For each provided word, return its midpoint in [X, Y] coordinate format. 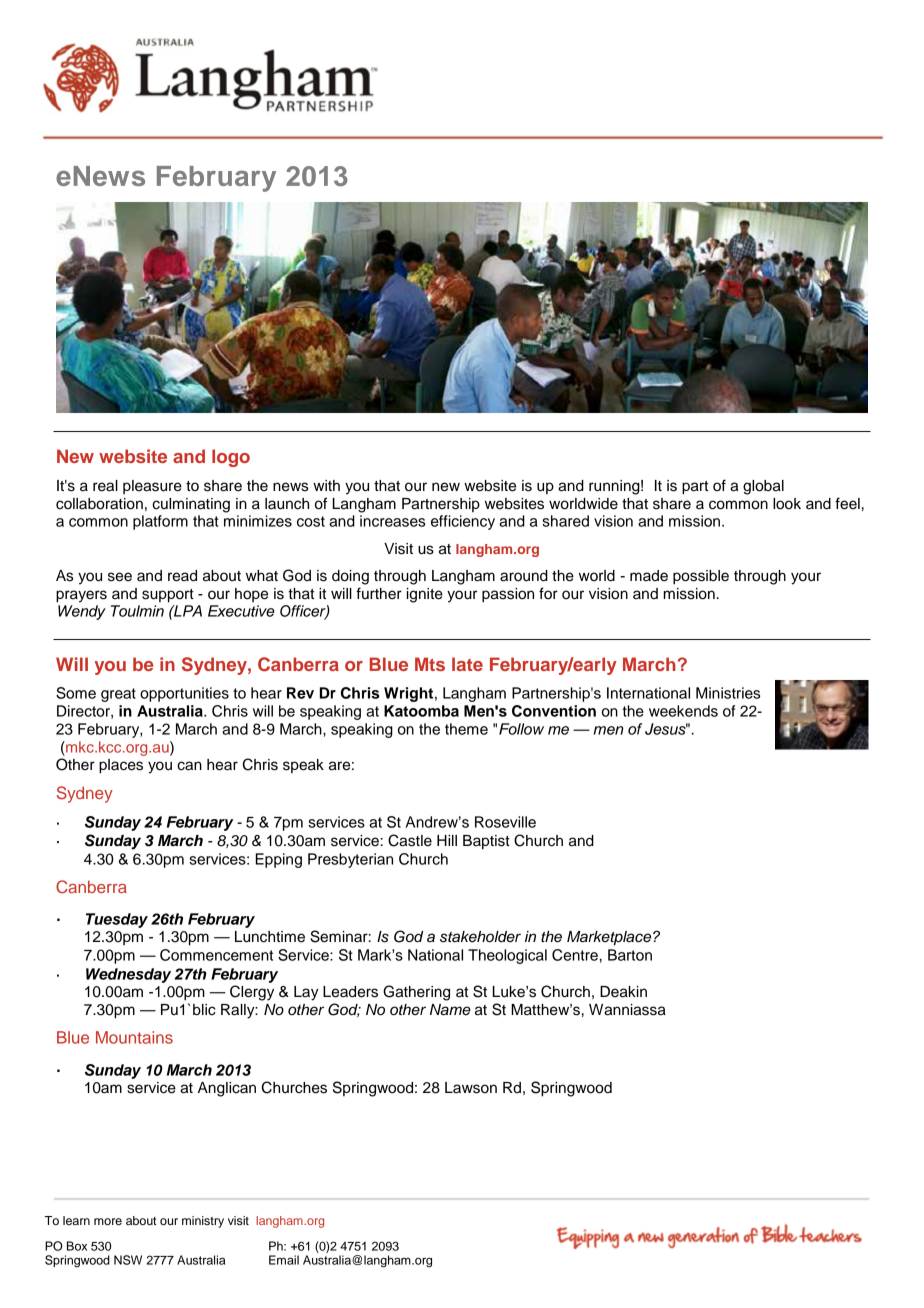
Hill [447, 840]
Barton [630, 955]
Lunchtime [270, 937]
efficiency [463, 522]
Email [284, 1260]
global [763, 487]
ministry [203, 1222]
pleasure [152, 487]
